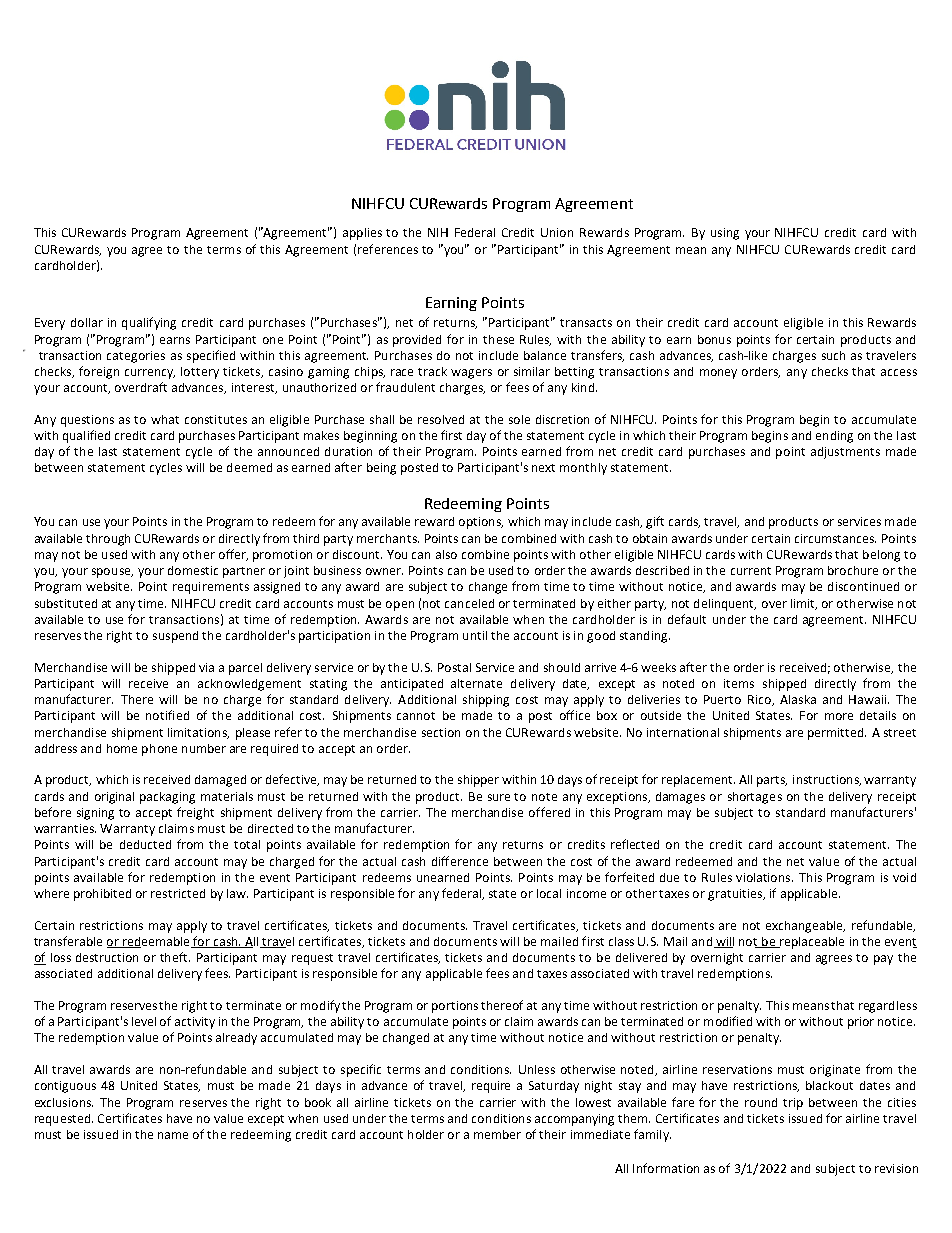 Image resolution: width=952 pixels, height=1233 pixels. I want to click on using, so click(725, 234).
